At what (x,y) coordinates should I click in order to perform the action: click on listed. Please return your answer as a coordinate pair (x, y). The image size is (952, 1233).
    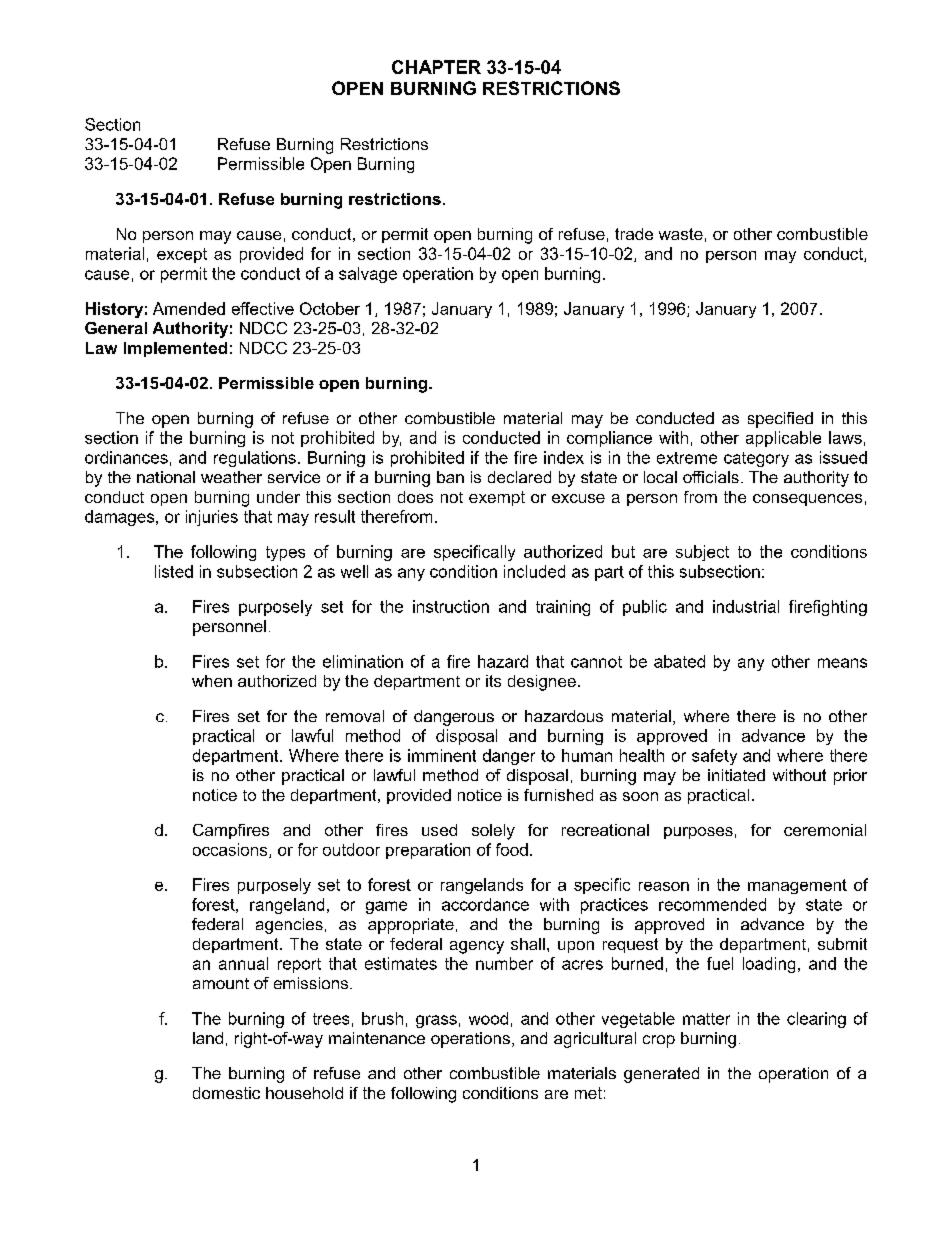
    Looking at the image, I should click on (174, 571).
